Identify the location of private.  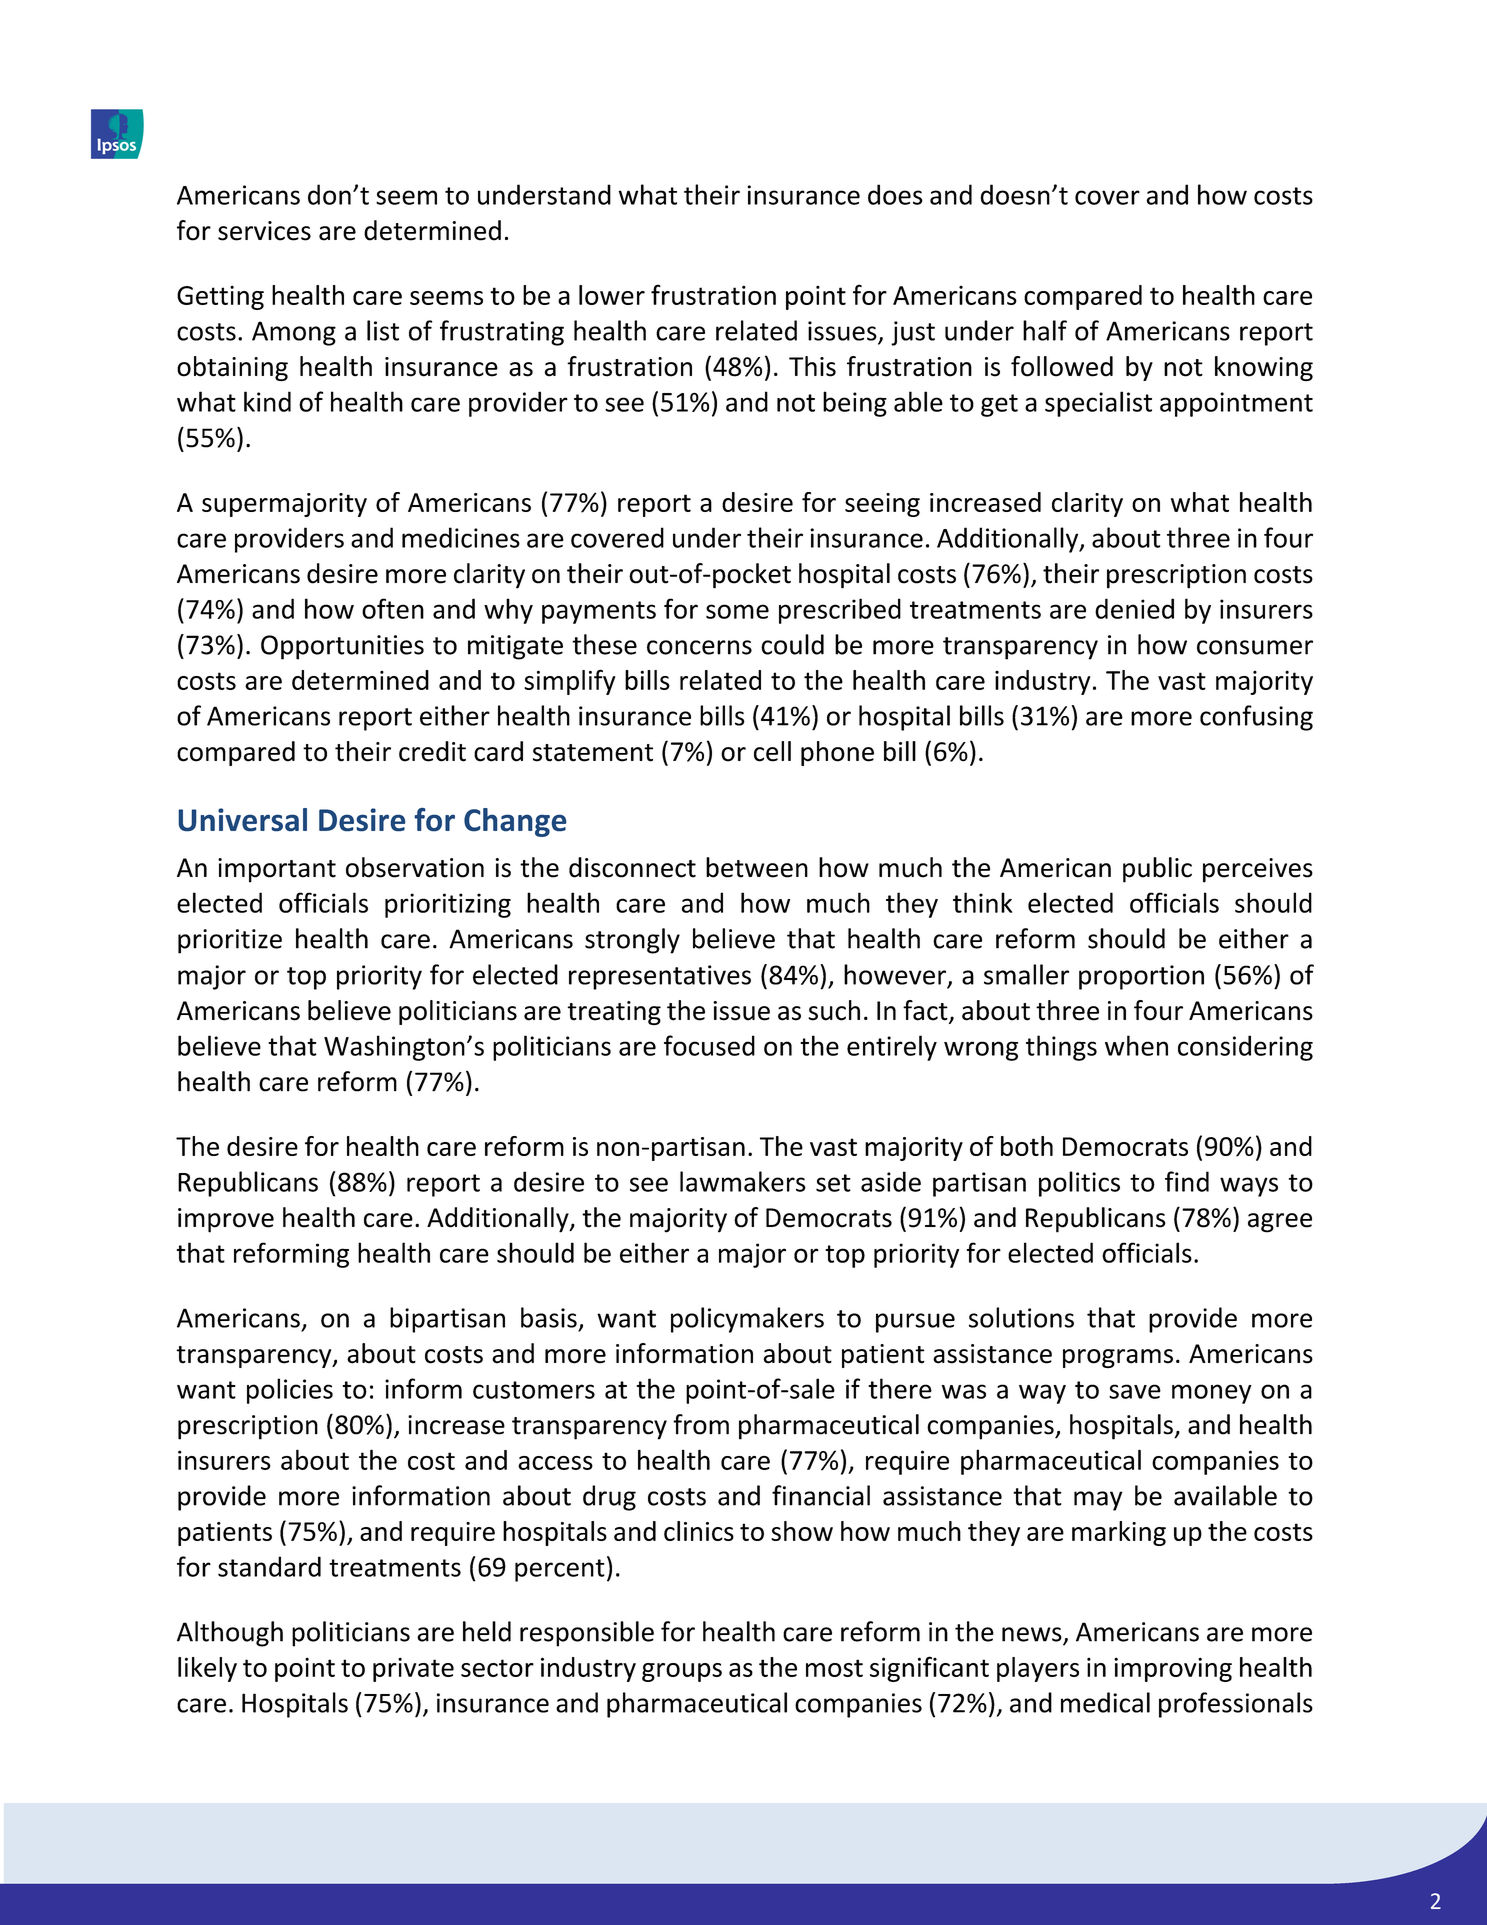
(413, 1669).
